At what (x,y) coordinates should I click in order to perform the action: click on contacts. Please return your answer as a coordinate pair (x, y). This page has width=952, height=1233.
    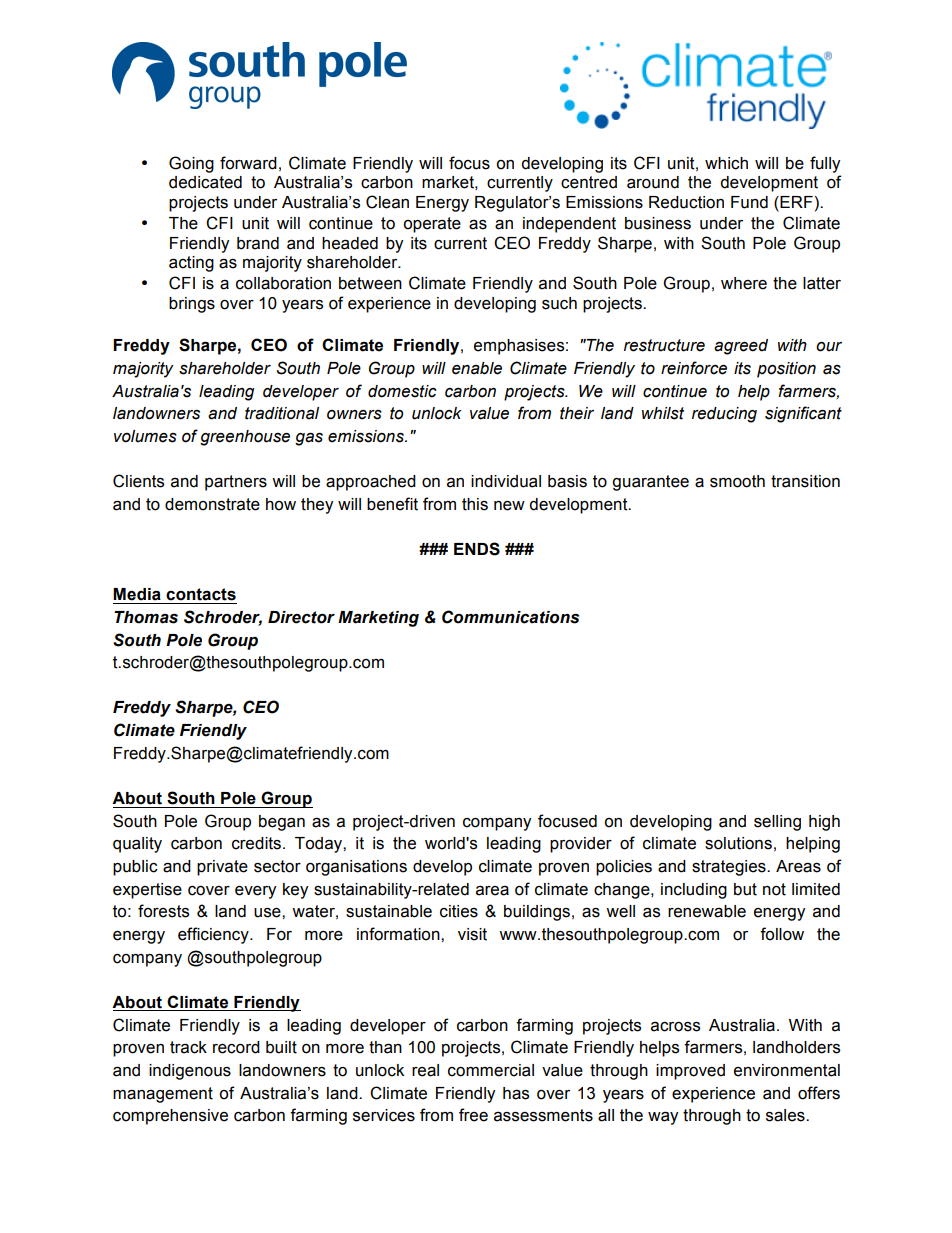
    Looking at the image, I should click on (201, 594).
